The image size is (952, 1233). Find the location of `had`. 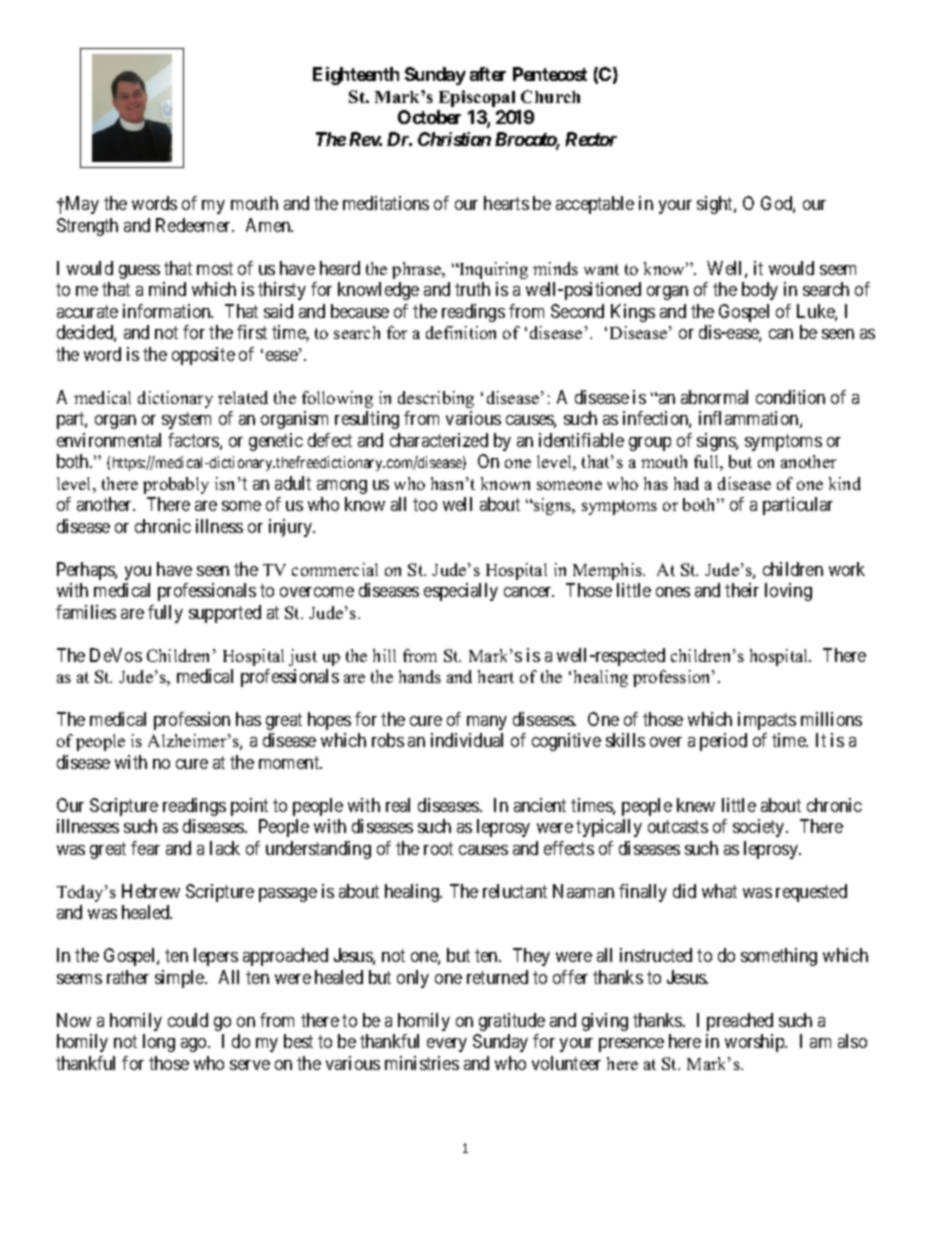

had is located at coordinates (686, 483).
